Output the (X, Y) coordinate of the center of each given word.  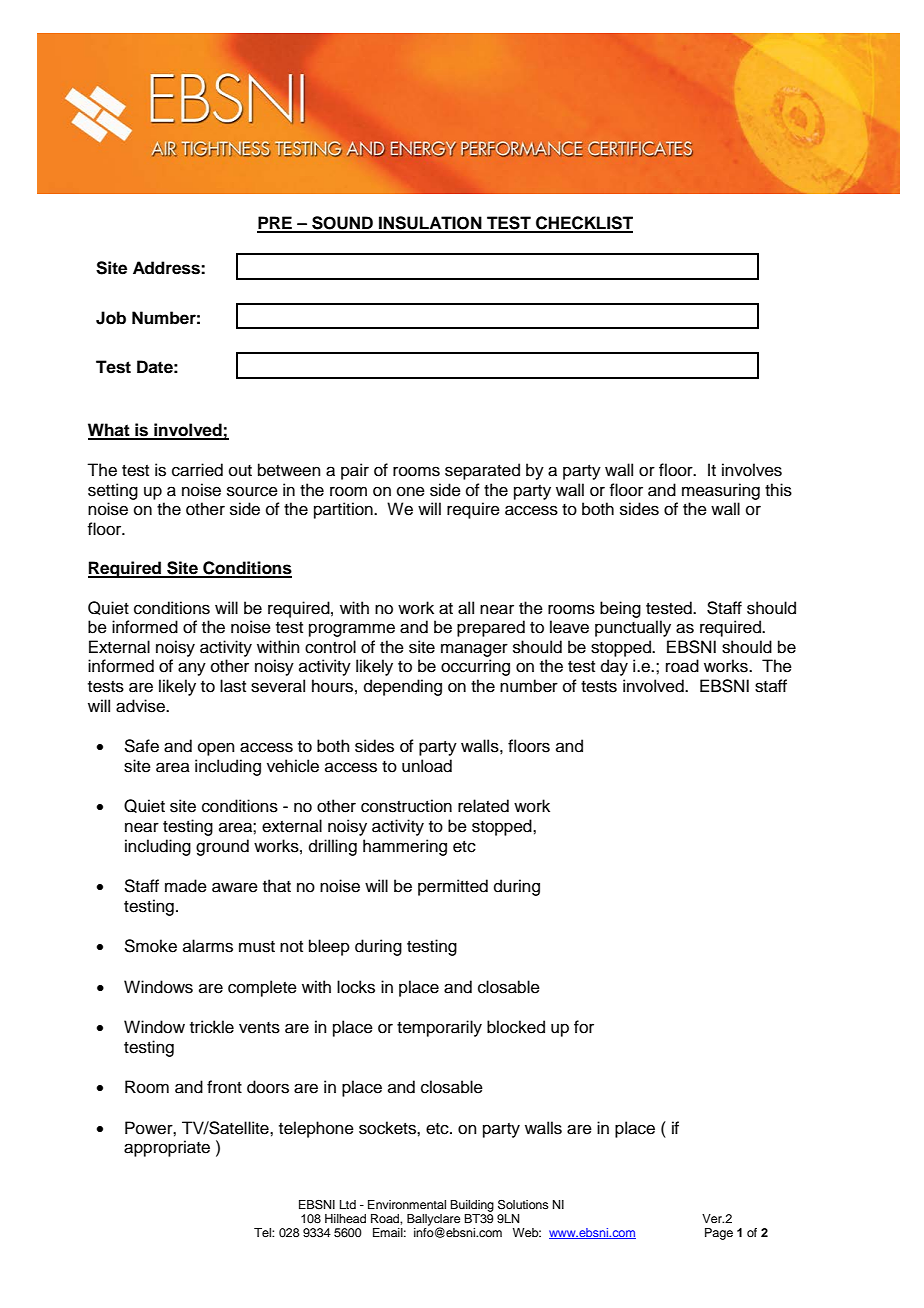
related (483, 806)
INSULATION (430, 224)
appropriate (167, 1148)
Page (719, 1234)
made (186, 886)
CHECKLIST (583, 224)
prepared (491, 628)
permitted (453, 887)
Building (472, 1206)
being (620, 609)
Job (111, 318)
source (252, 491)
